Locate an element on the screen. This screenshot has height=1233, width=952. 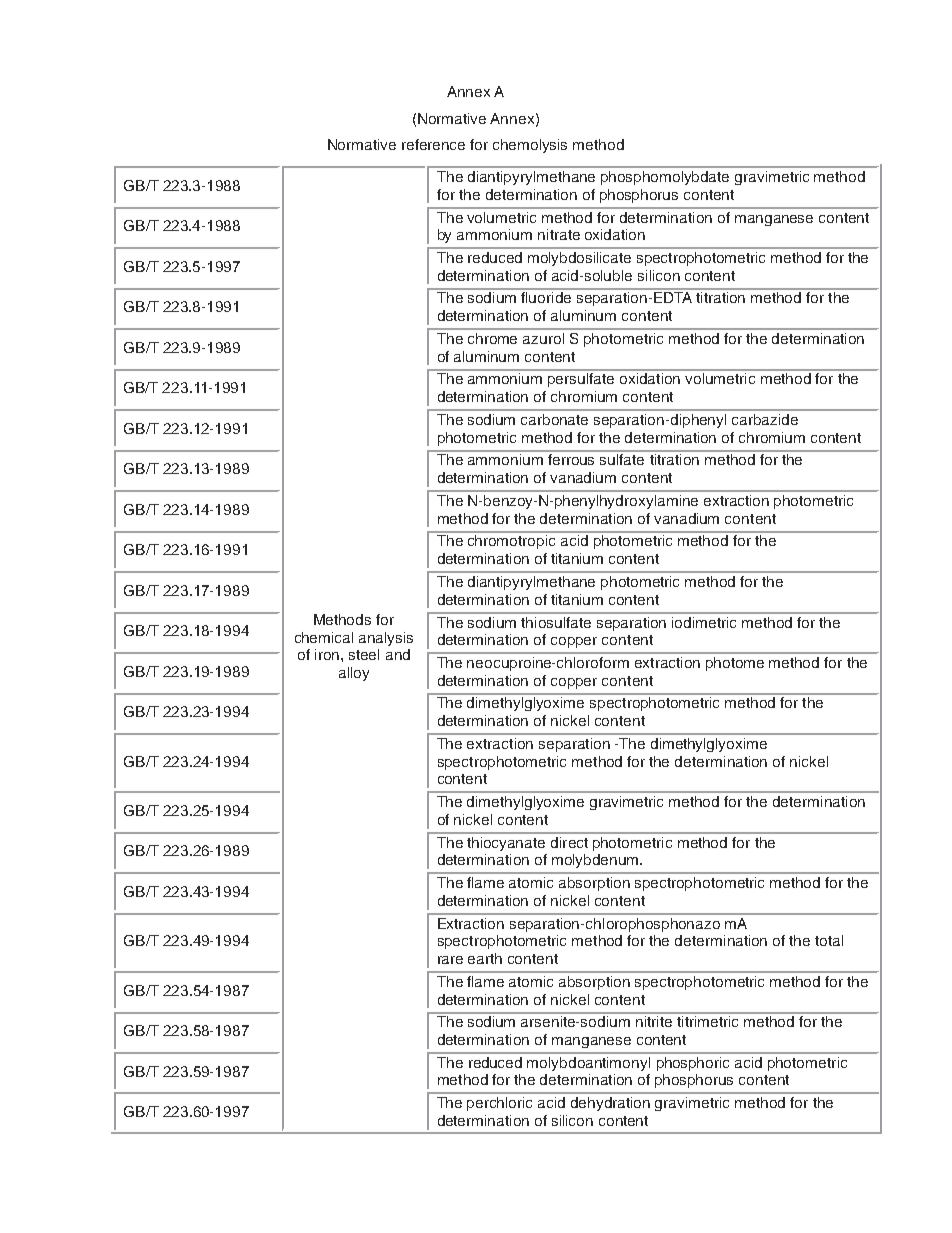
iron is located at coordinates (327, 654).
